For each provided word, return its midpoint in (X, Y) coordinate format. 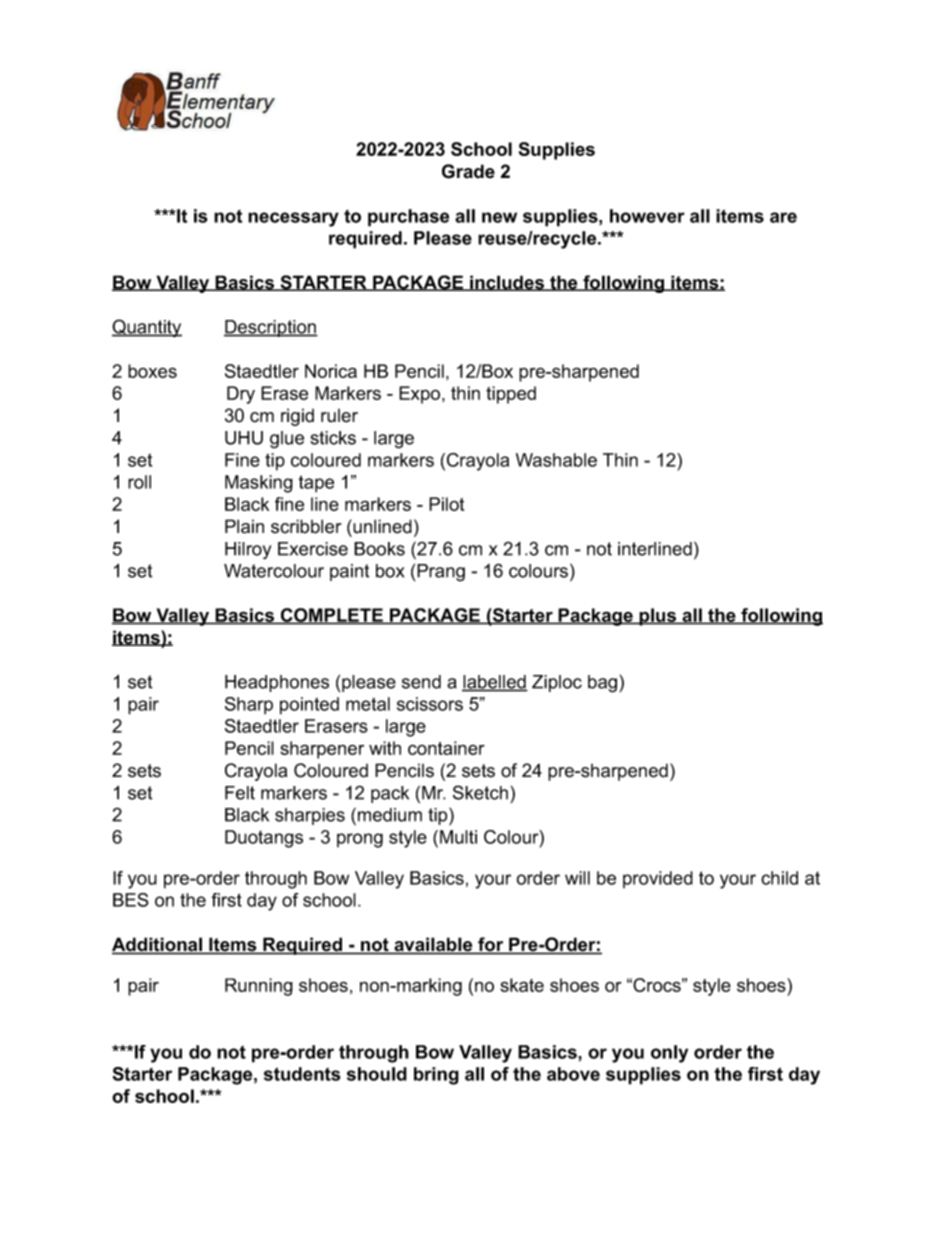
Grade (468, 171)
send (421, 682)
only (669, 1054)
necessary (293, 219)
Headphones (277, 683)
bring (436, 1076)
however (647, 216)
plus (657, 617)
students (302, 1074)
